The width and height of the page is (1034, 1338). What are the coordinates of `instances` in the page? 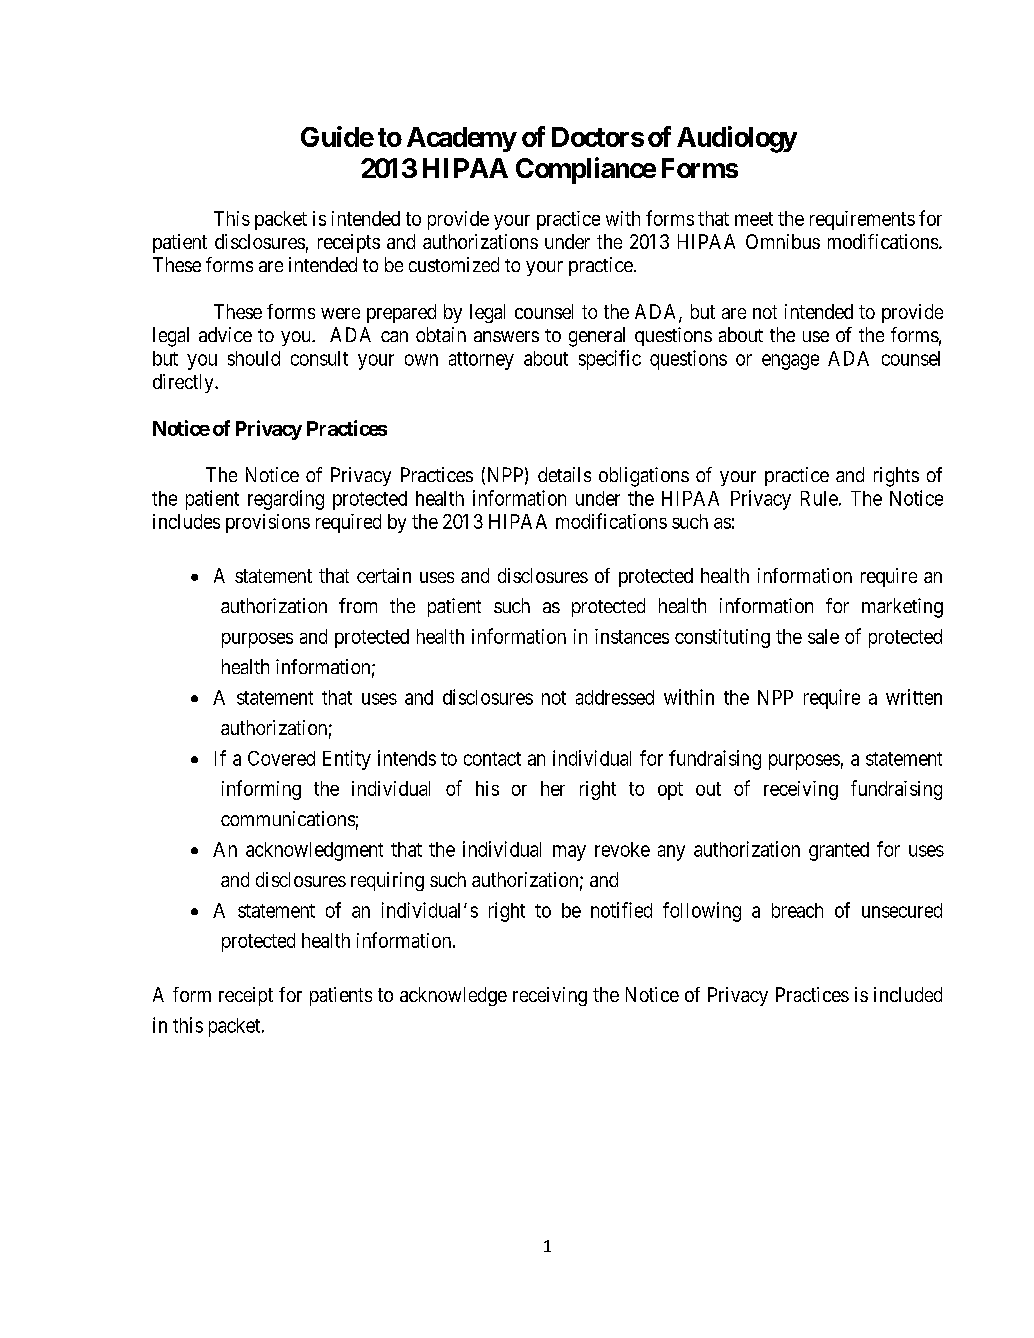 It's located at (632, 636).
